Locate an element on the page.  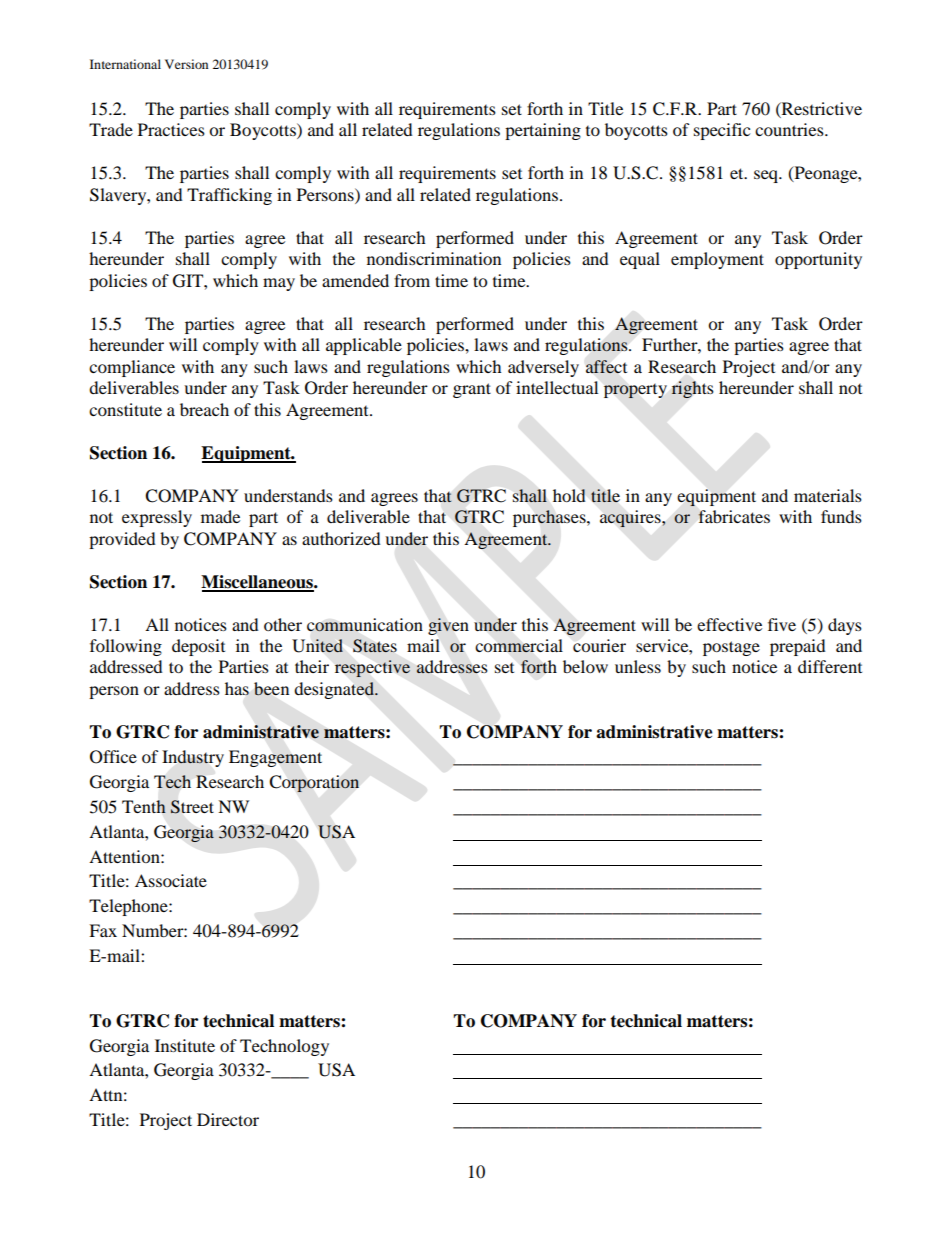
rights is located at coordinates (692, 389).
